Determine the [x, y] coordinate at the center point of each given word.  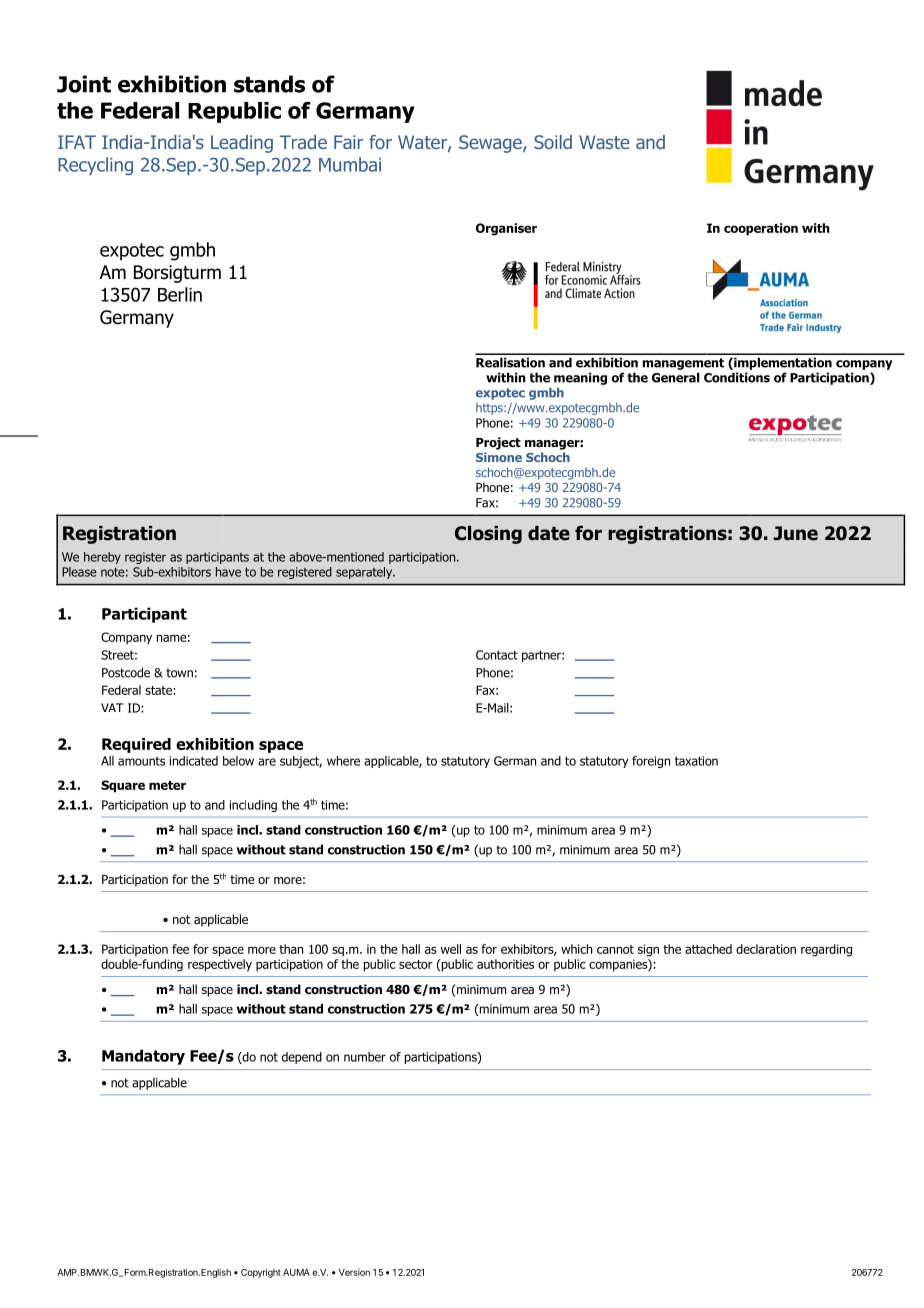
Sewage [491, 144]
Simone [499, 457]
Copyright [261, 1273]
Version [354, 1272]
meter [167, 785]
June [796, 533]
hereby [102, 558]
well [451, 949]
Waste [604, 142]
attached [708, 949]
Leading [242, 144]
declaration [766, 949]
